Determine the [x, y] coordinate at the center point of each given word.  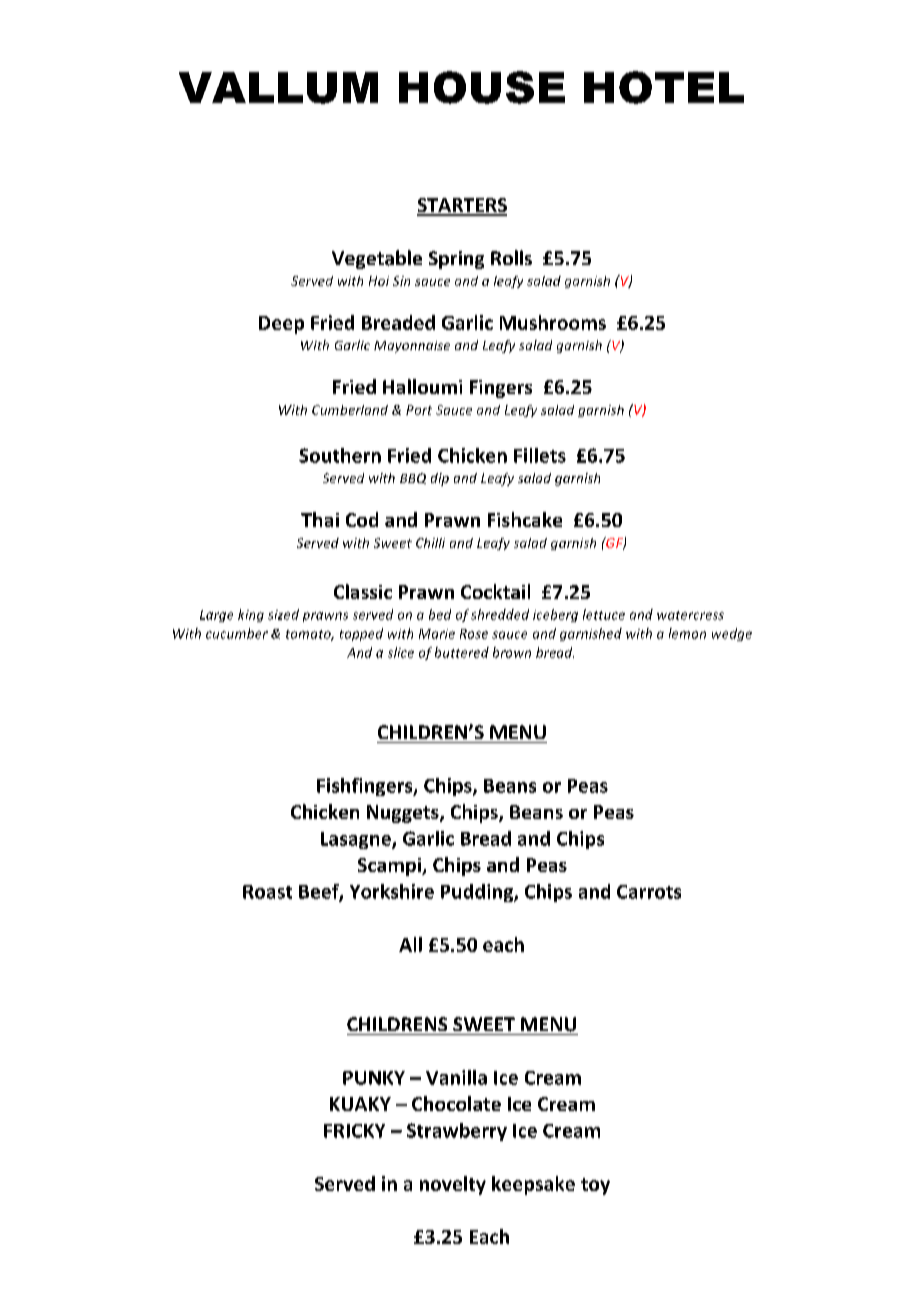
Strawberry [457, 1132]
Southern [340, 455]
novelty [453, 1185]
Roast [267, 892]
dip [440, 479]
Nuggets [404, 814]
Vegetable [377, 259]
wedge [732, 634]
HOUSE [482, 87]
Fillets [540, 455]
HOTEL [664, 87]
